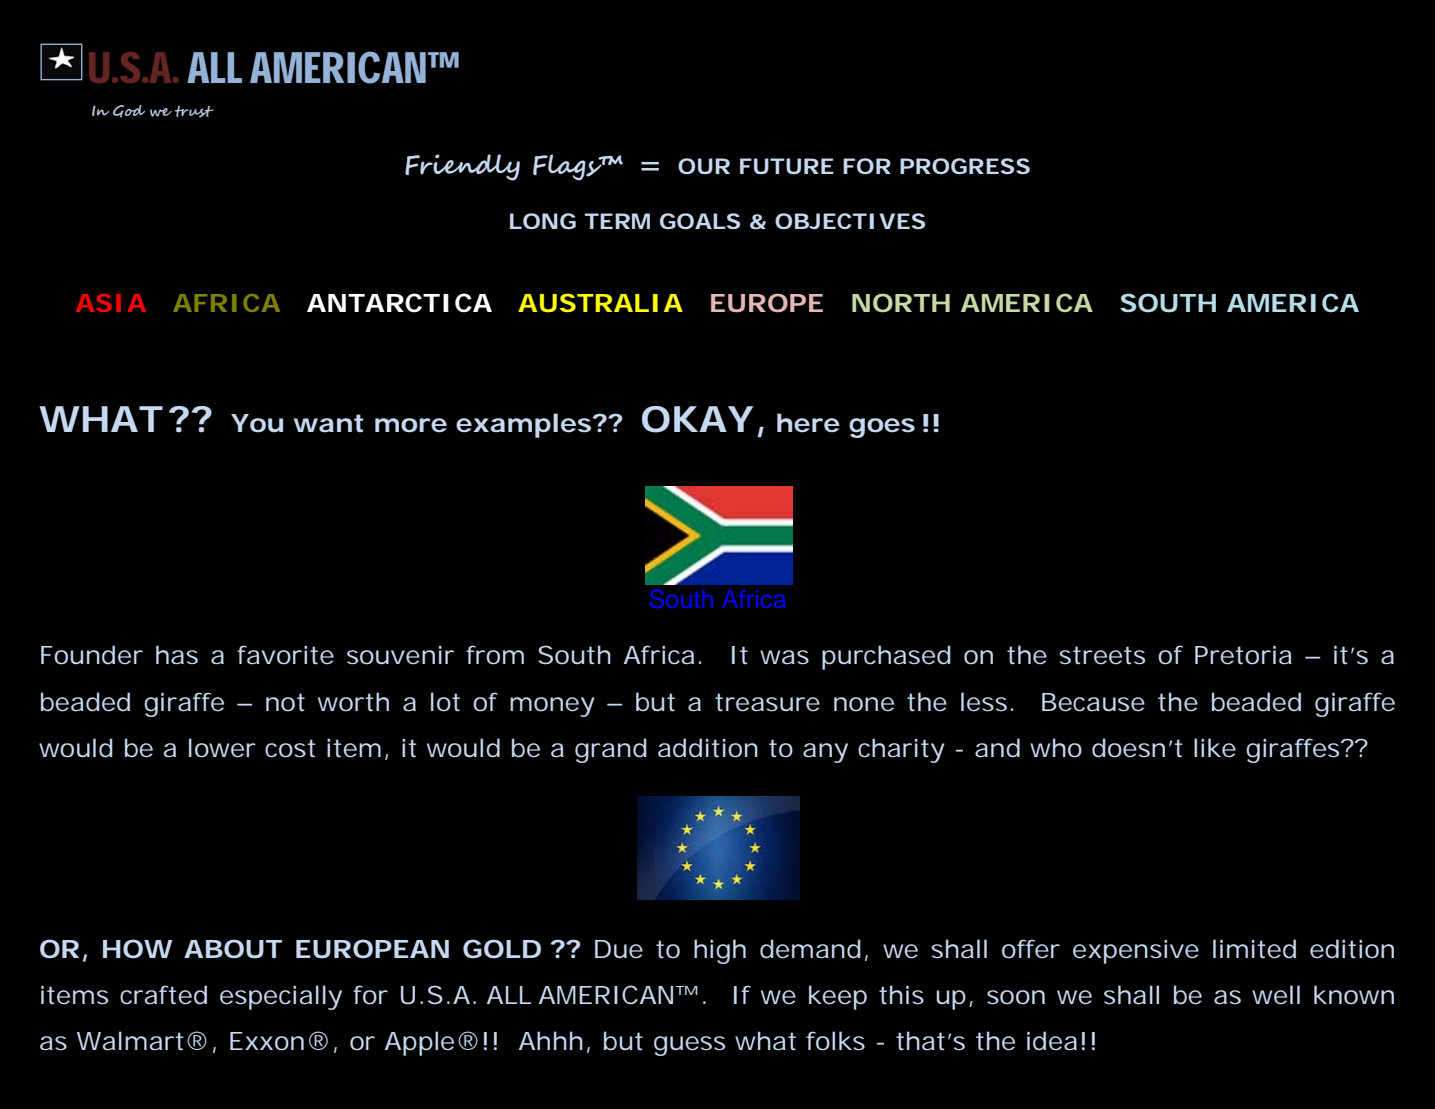 This document has width=1435, height=1109. What do you see at coordinates (965, 166) in the document?
I see `PROGRESS` at bounding box center [965, 166].
